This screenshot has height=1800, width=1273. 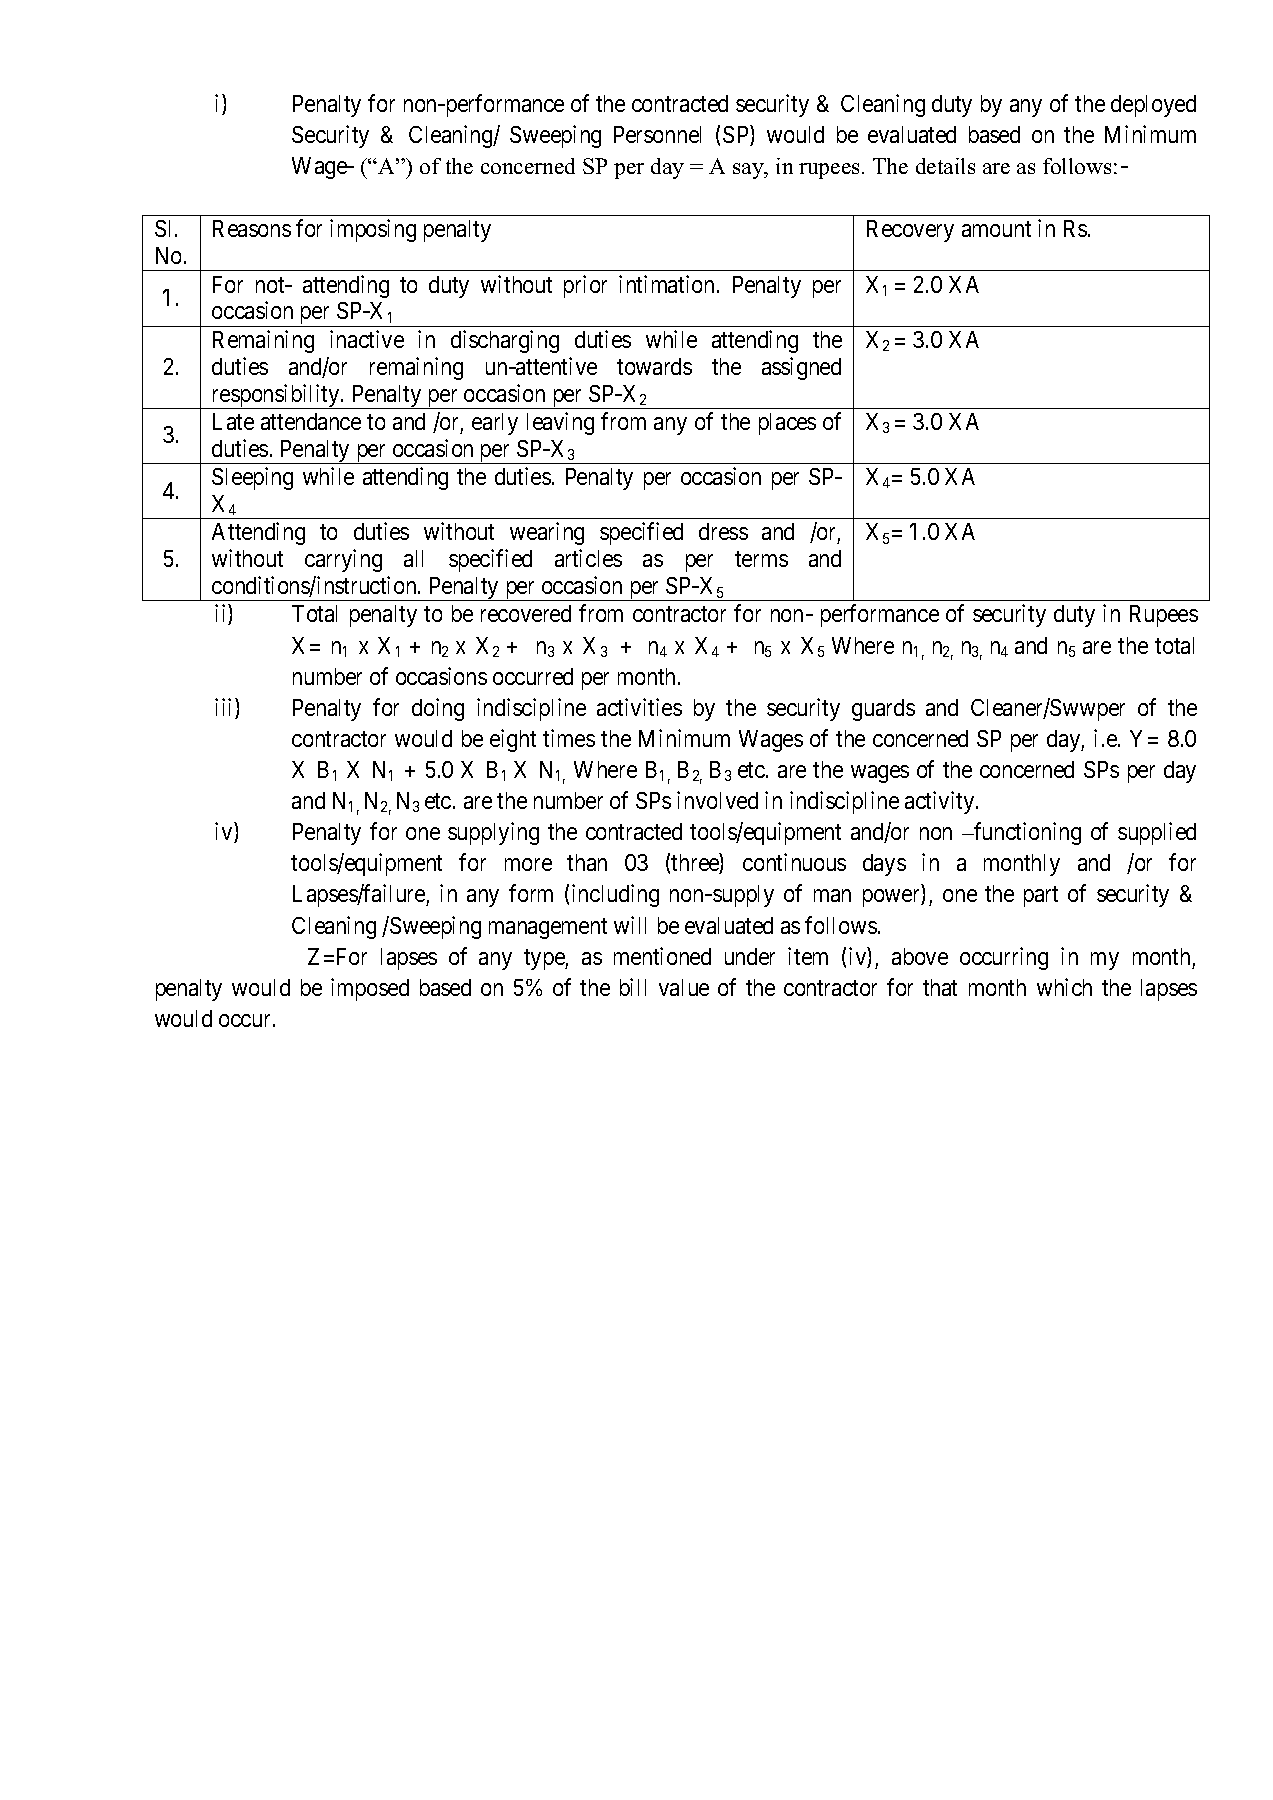 What do you see at coordinates (1153, 106) in the screenshot?
I see `deployed` at bounding box center [1153, 106].
